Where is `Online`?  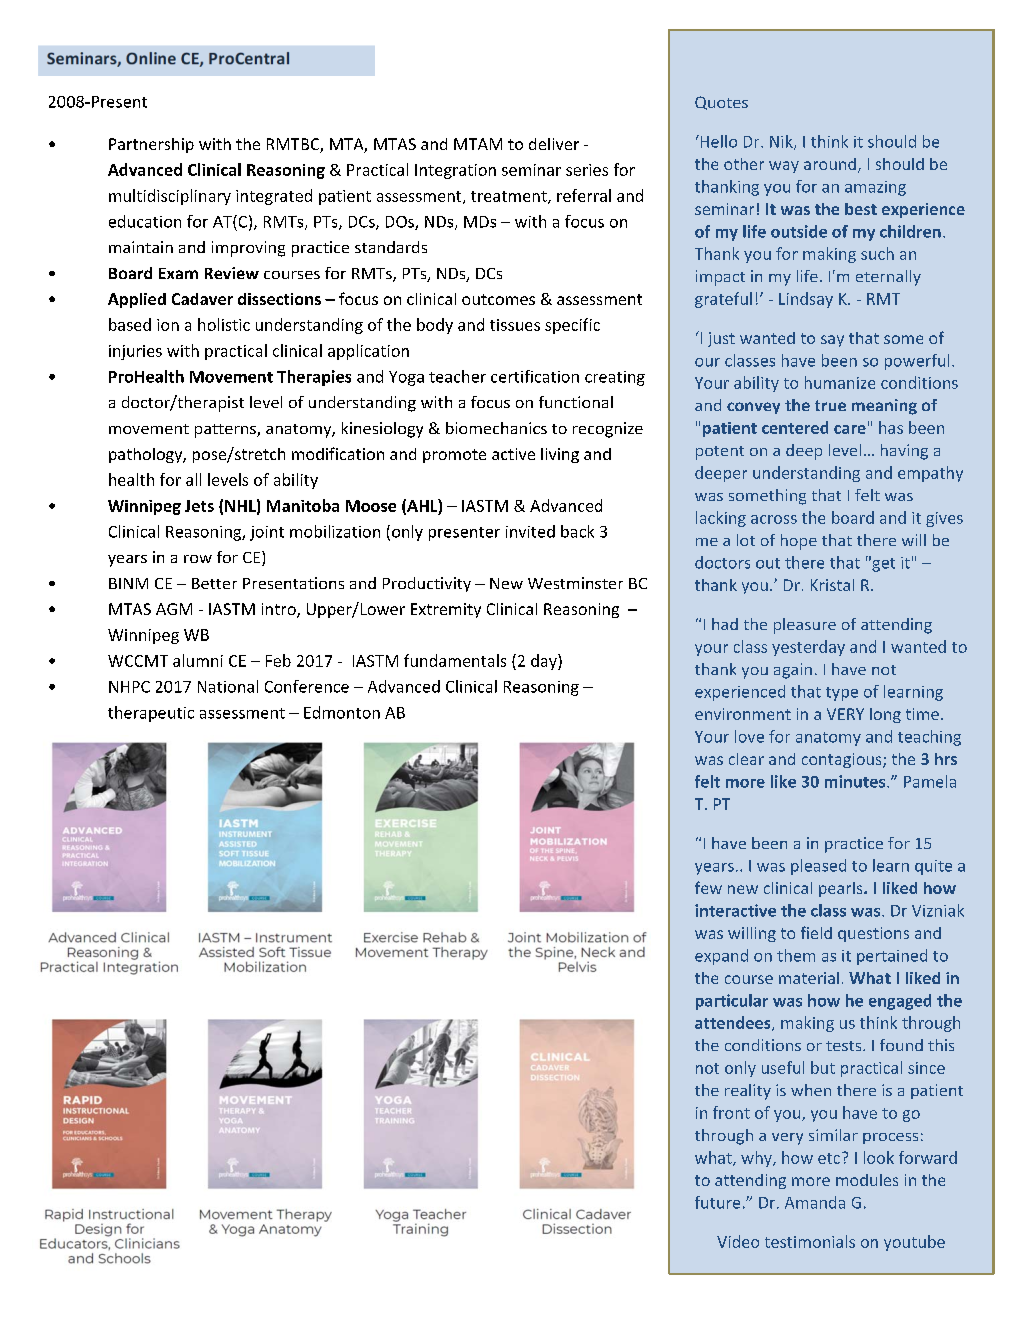 Online is located at coordinates (151, 58).
